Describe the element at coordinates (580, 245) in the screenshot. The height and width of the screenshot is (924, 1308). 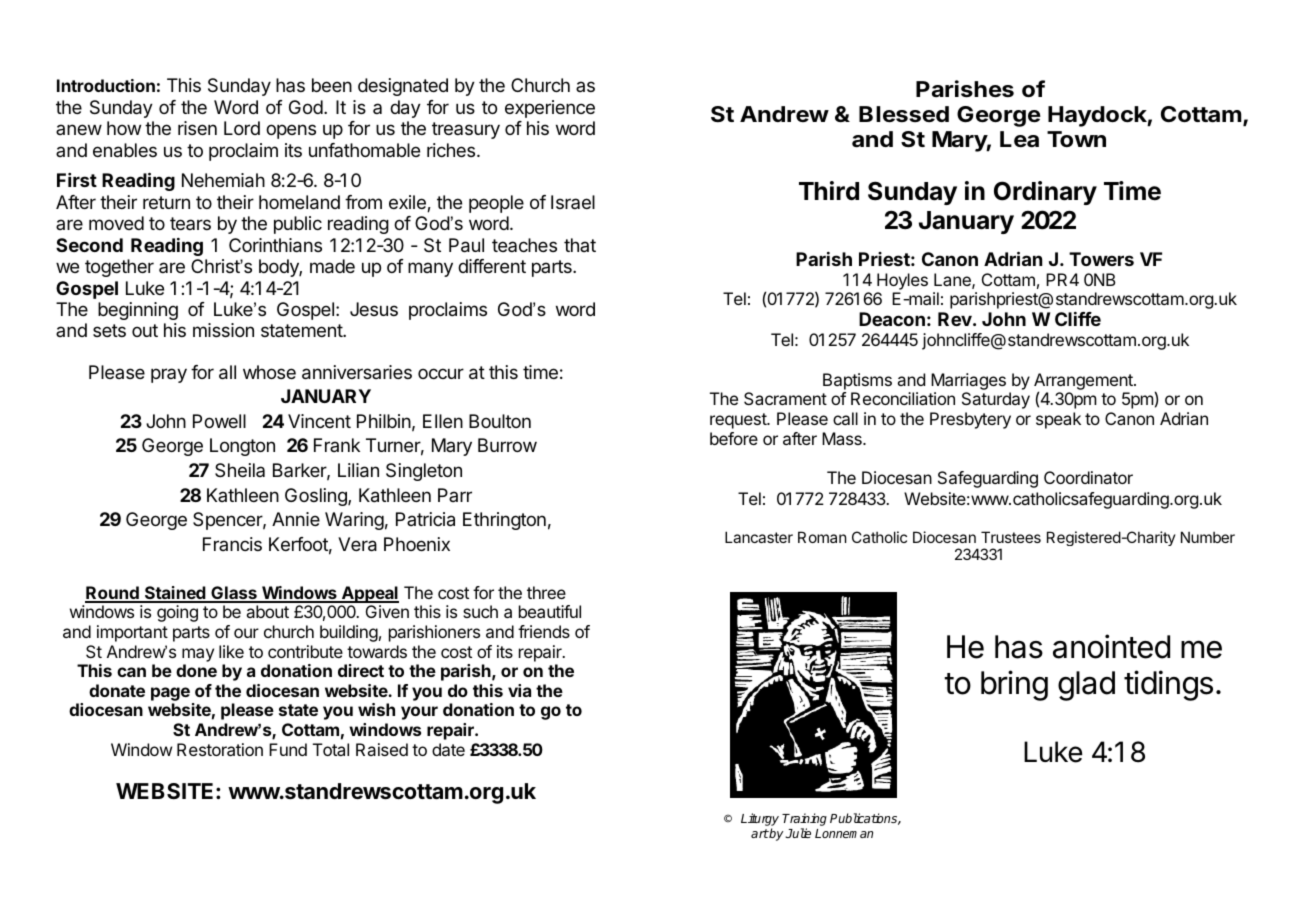
I see `that` at that location.
